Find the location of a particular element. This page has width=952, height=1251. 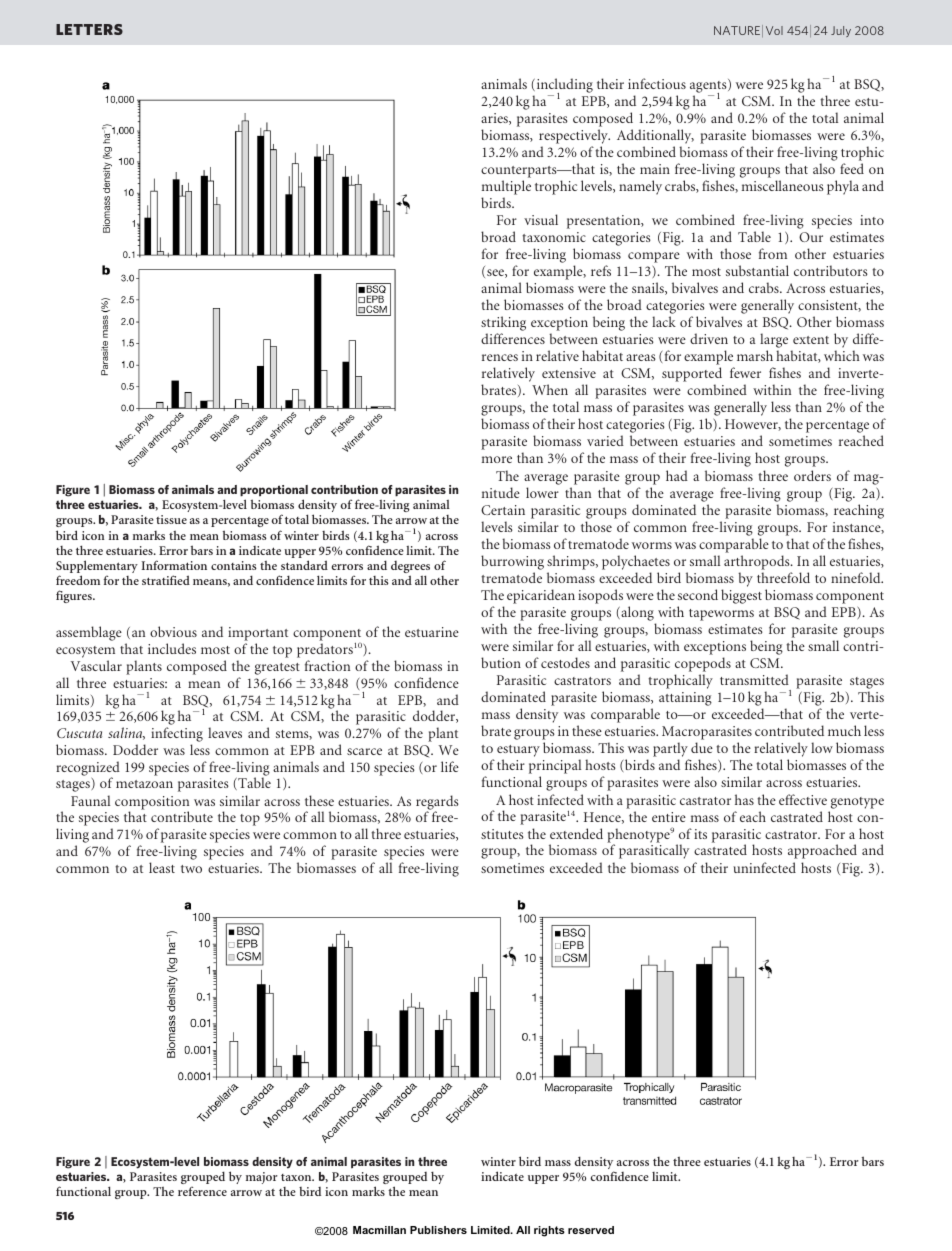

burrowing is located at coordinates (512, 562).
